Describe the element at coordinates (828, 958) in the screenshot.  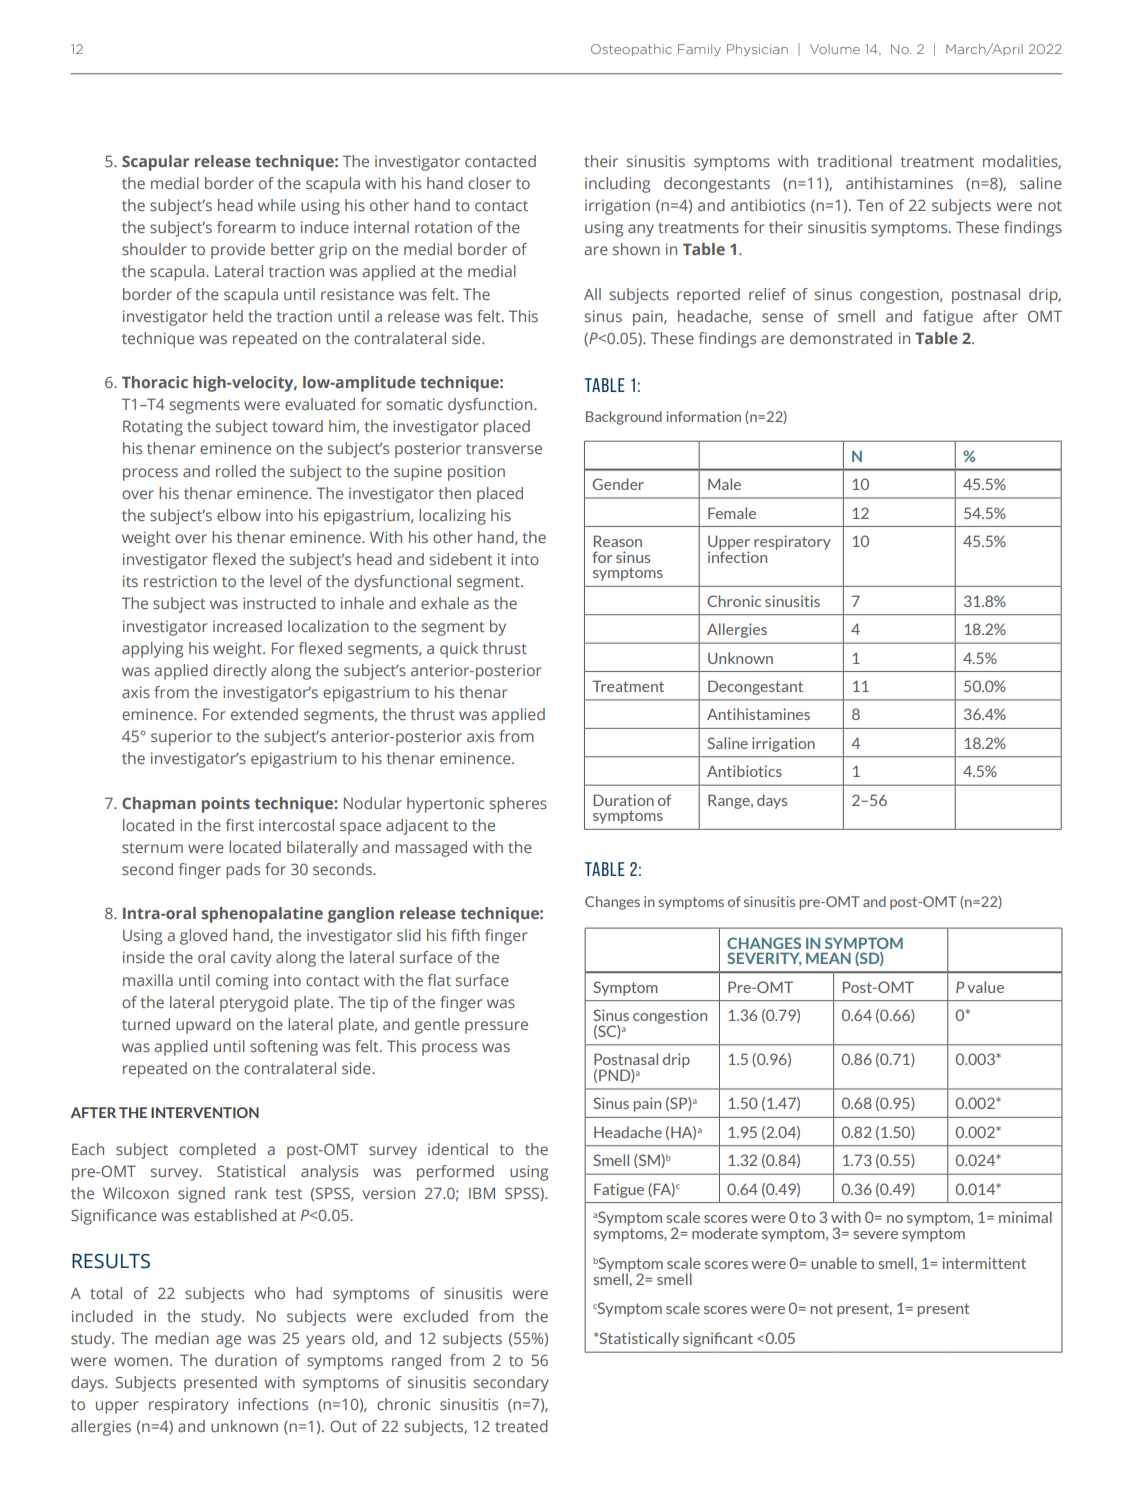
I see `MEAN` at that location.
